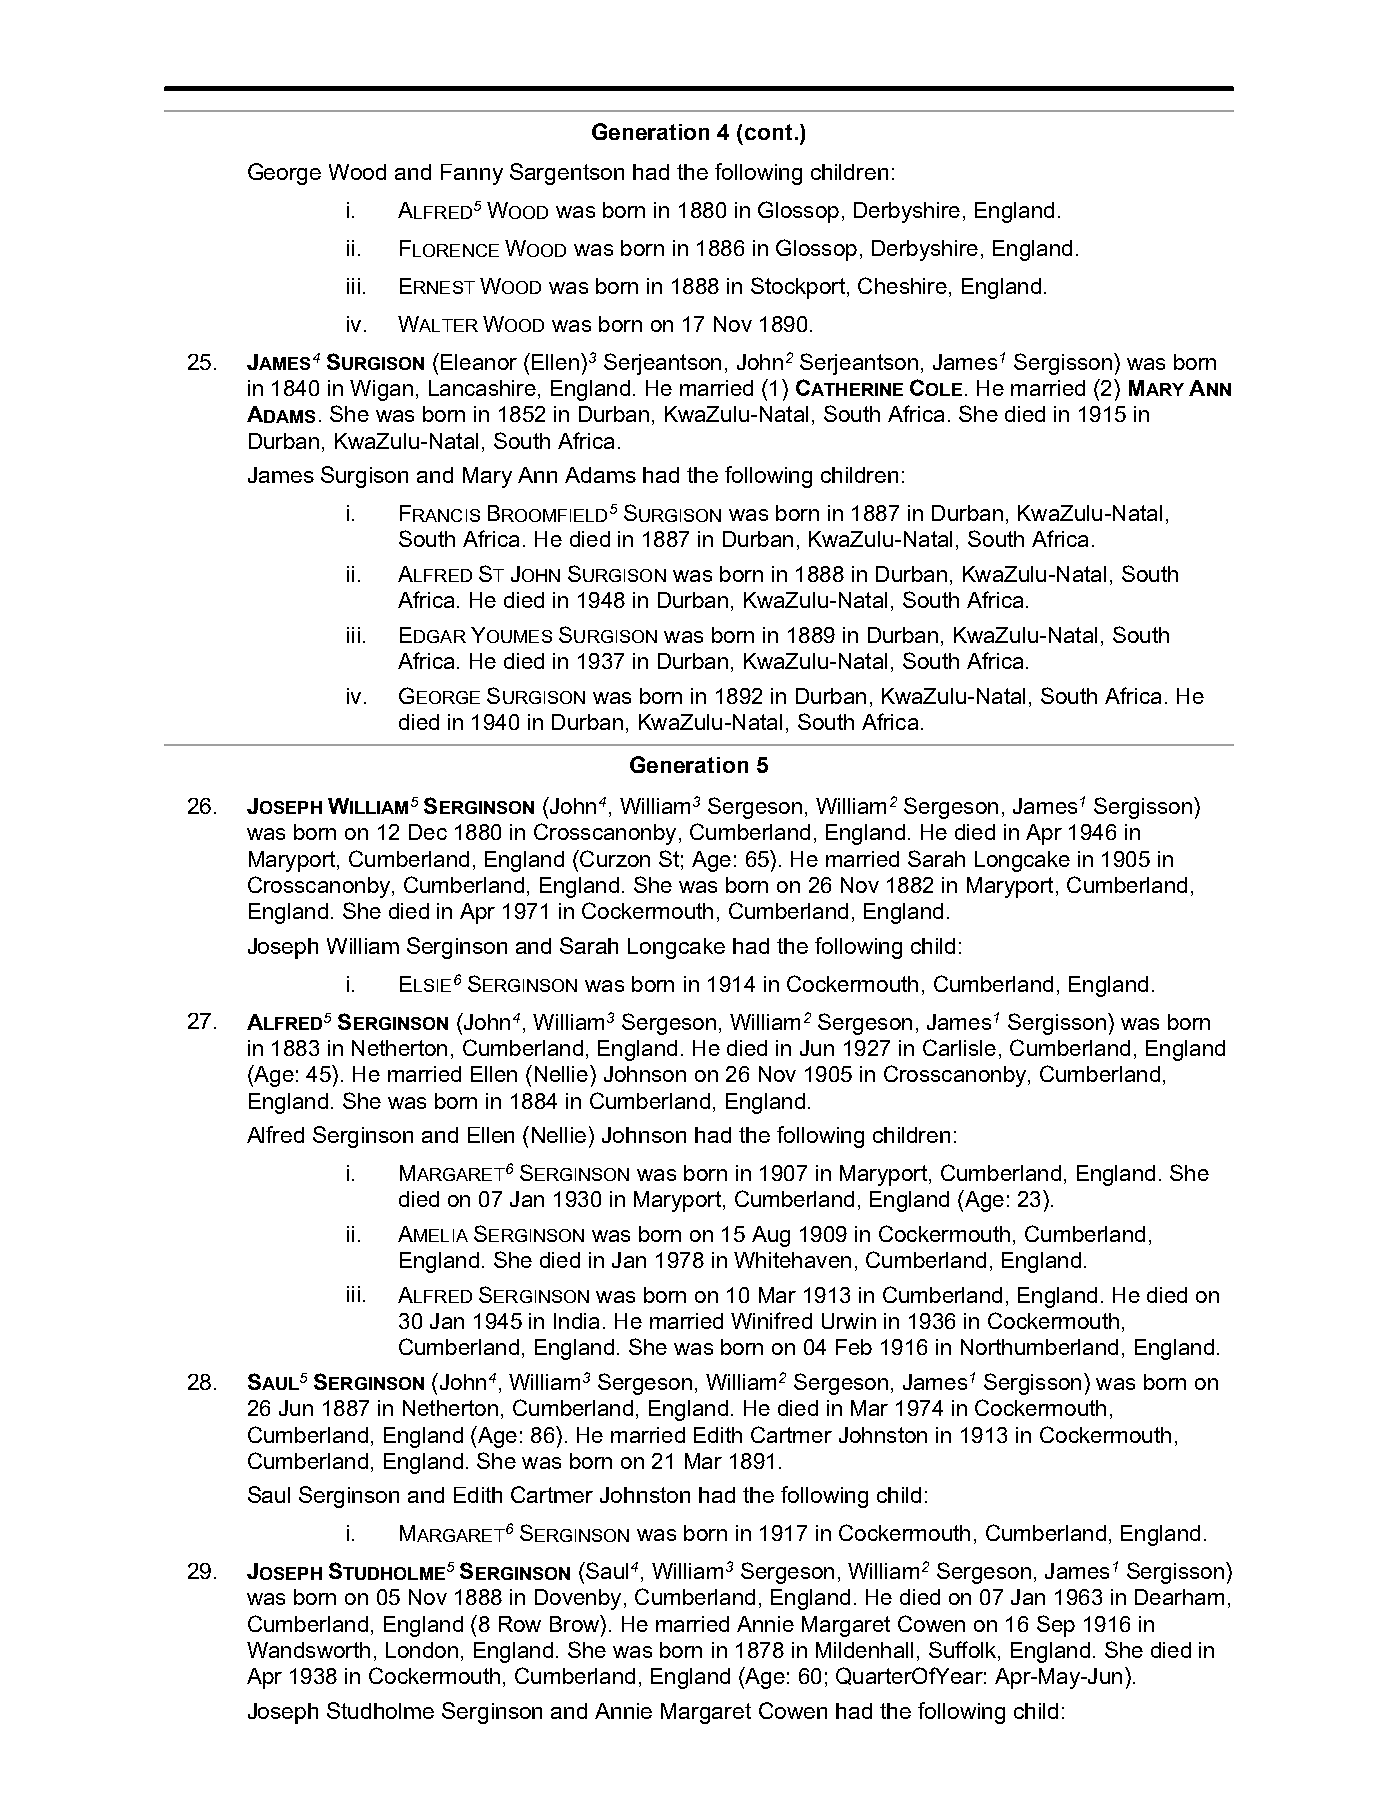  I want to click on India, so click(576, 1321).
